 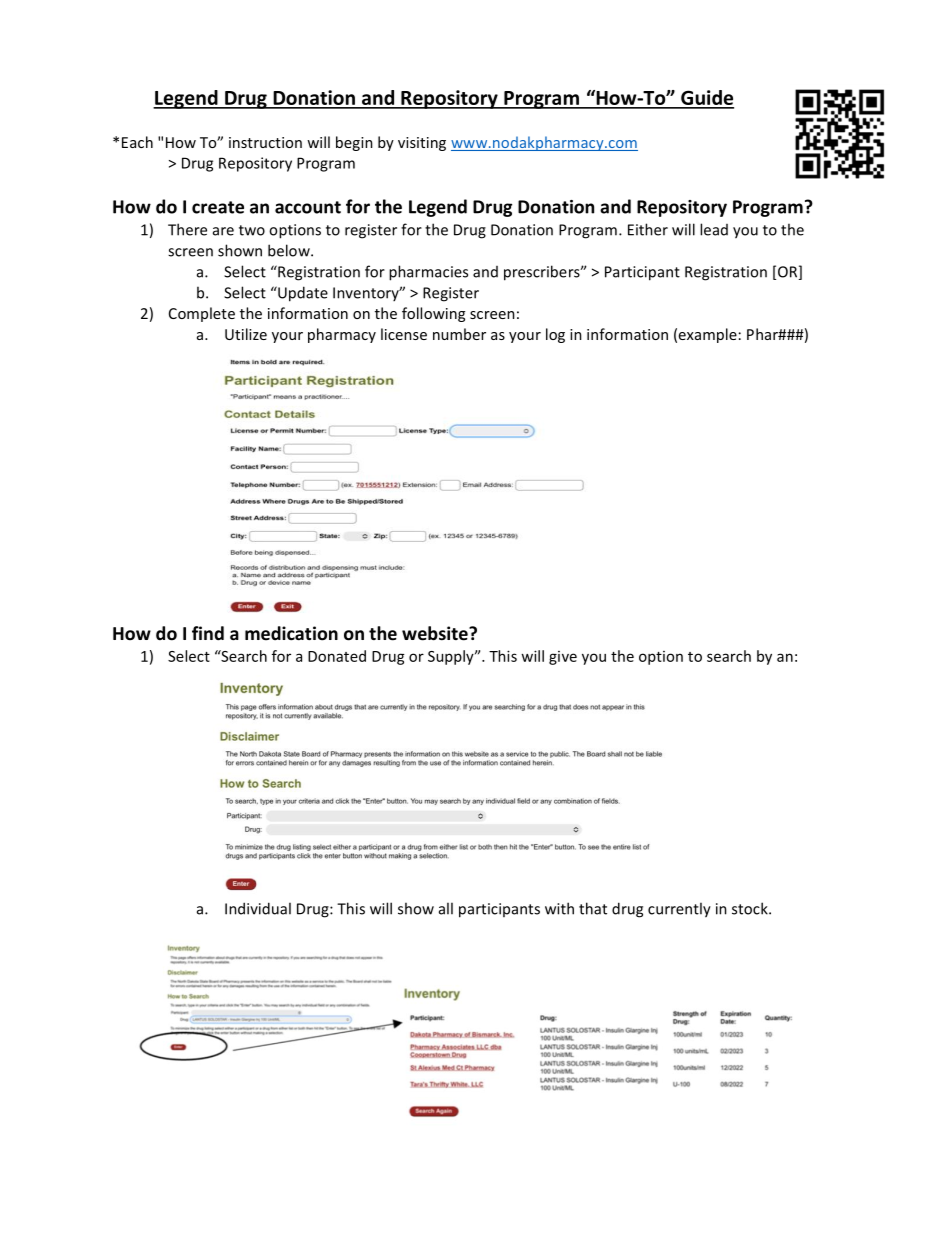 I want to click on give, so click(x=563, y=658).
